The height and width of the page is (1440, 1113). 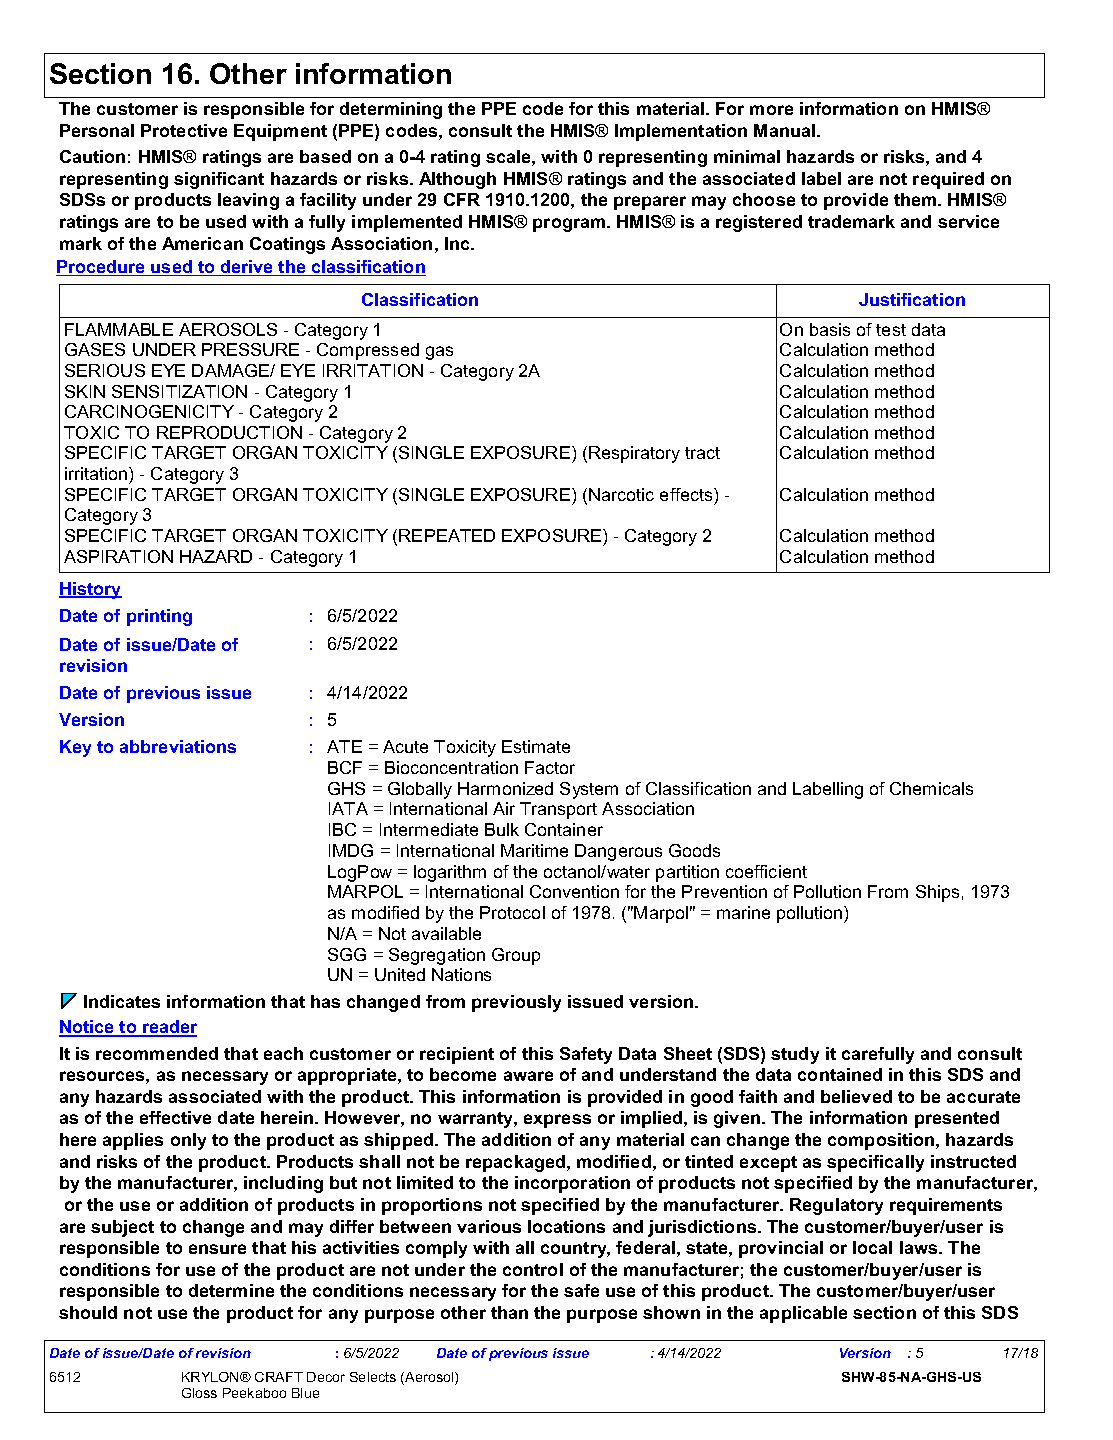 What do you see at coordinates (937, 893) in the page?
I see `Ships` at bounding box center [937, 893].
